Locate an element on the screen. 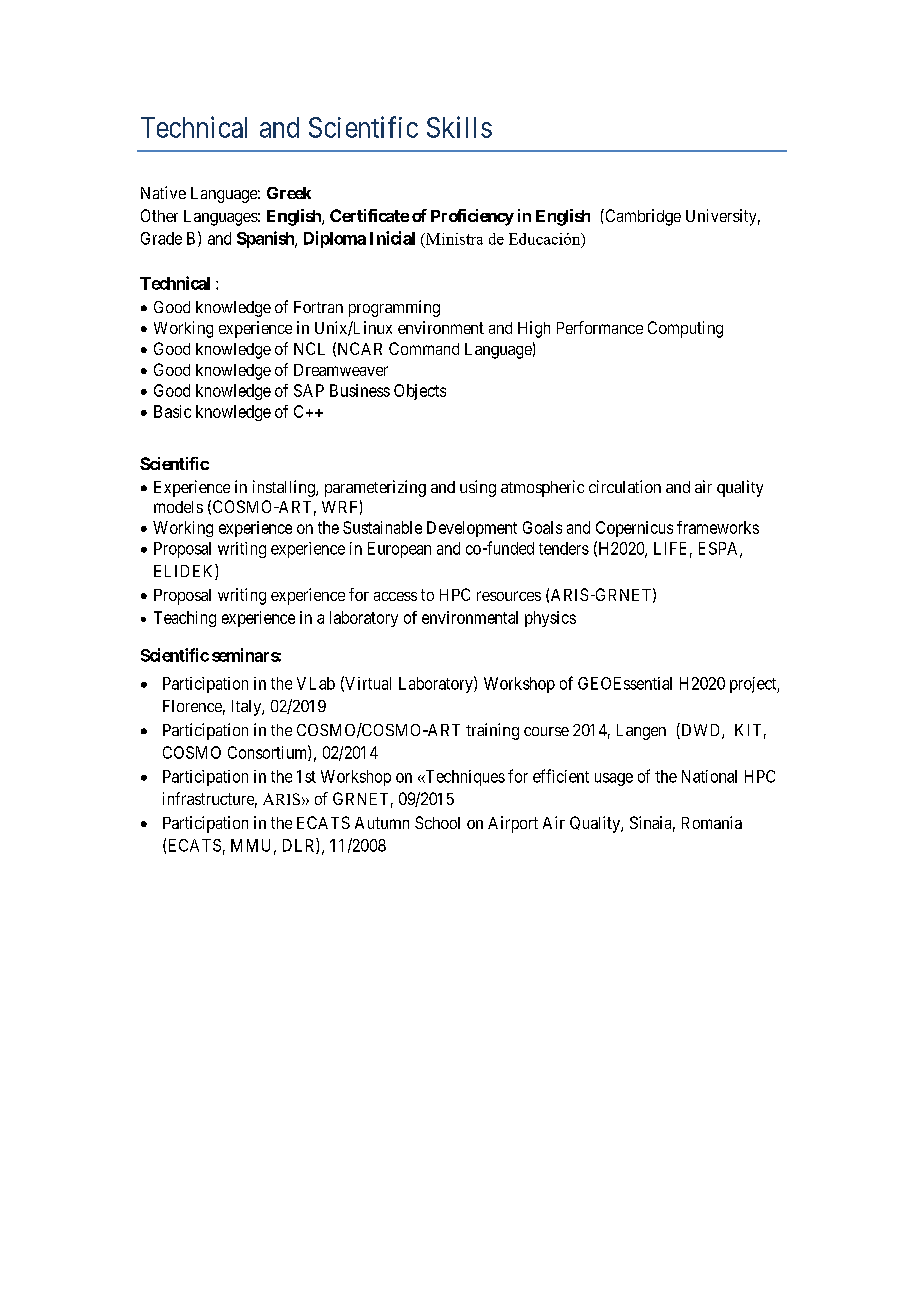  physics is located at coordinates (550, 619).
